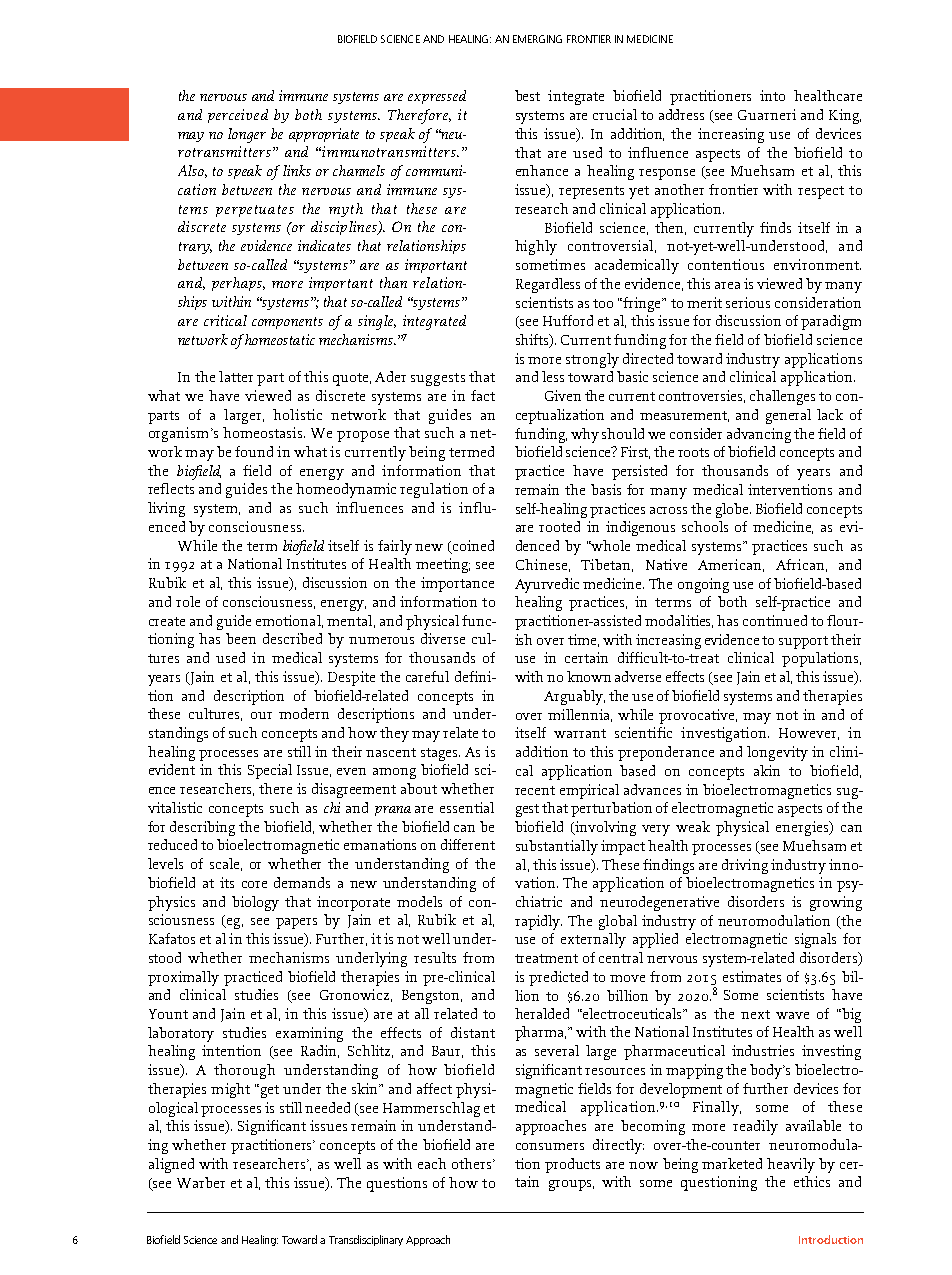 The image size is (952, 1275). I want to click on homeostatic, so click(279, 339).
